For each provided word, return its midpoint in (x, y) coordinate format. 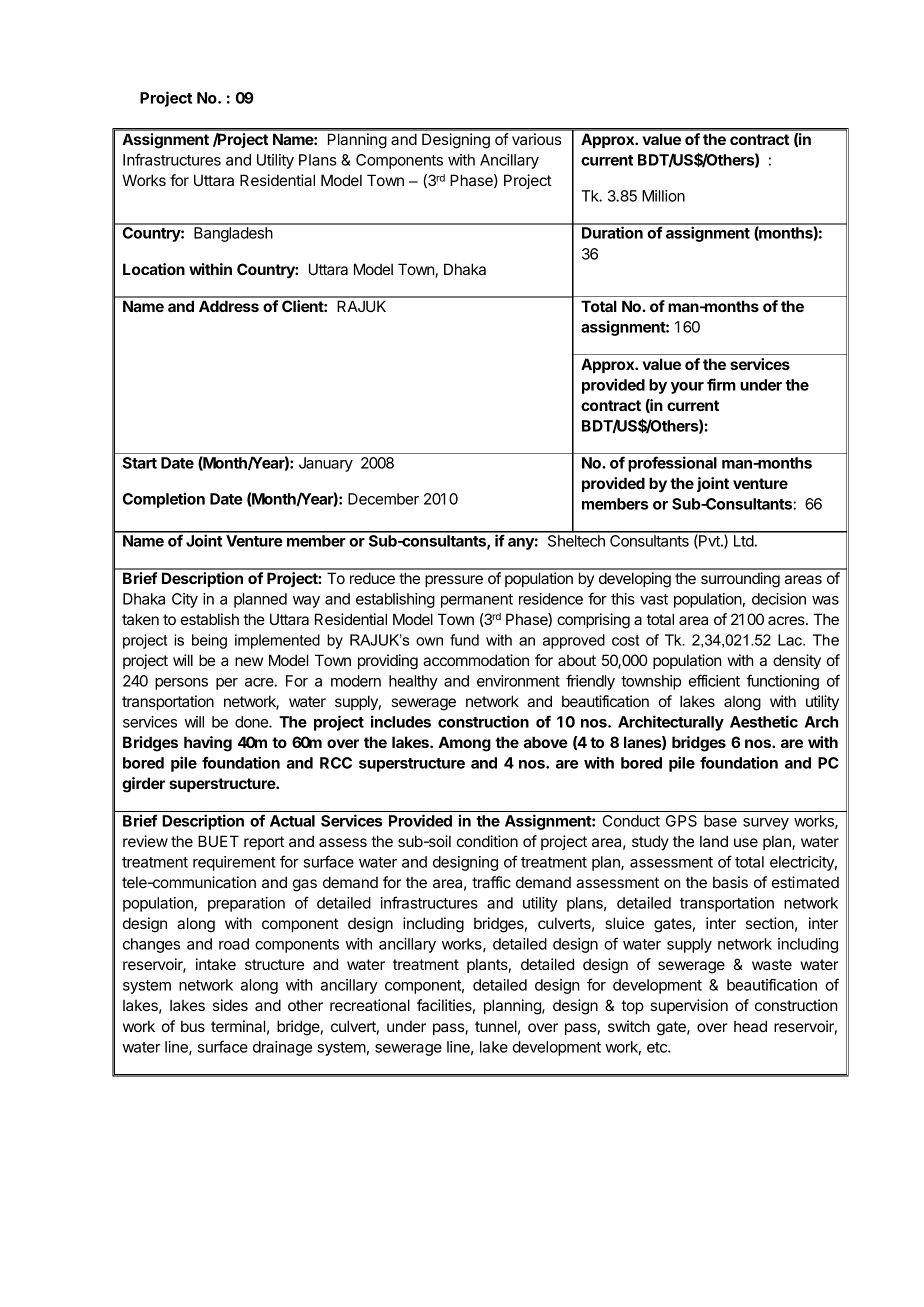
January (326, 464)
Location (154, 269)
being (209, 641)
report (264, 843)
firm (721, 384)
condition (487, 841)
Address (229, 306)
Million (663, 196)
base (720, 821)
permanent (477, 601)
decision (779, 599)
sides (230, 1005)
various (537, 139)
